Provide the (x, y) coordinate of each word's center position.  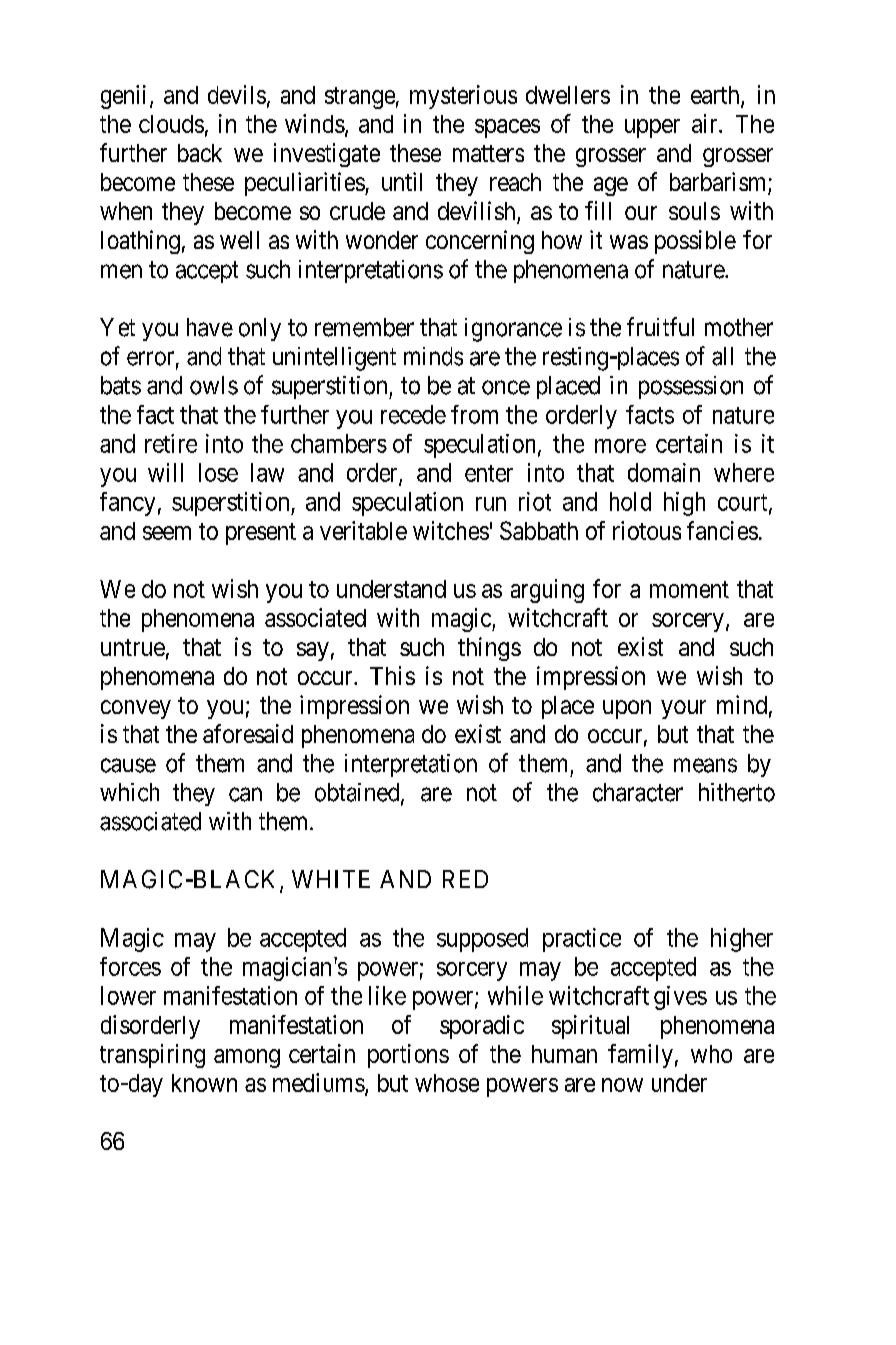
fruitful (660, 326)
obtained (358, 793)
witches (451, 530)
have (210, 327)
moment (689, 589)
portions (408, 1056)
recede (413, 414)
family (640, 1056)
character (638, 792)
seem (167, 533)
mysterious (463, 97)
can (245, 794)
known (204, 1083)
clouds (171, 124)
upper (652, 128)
